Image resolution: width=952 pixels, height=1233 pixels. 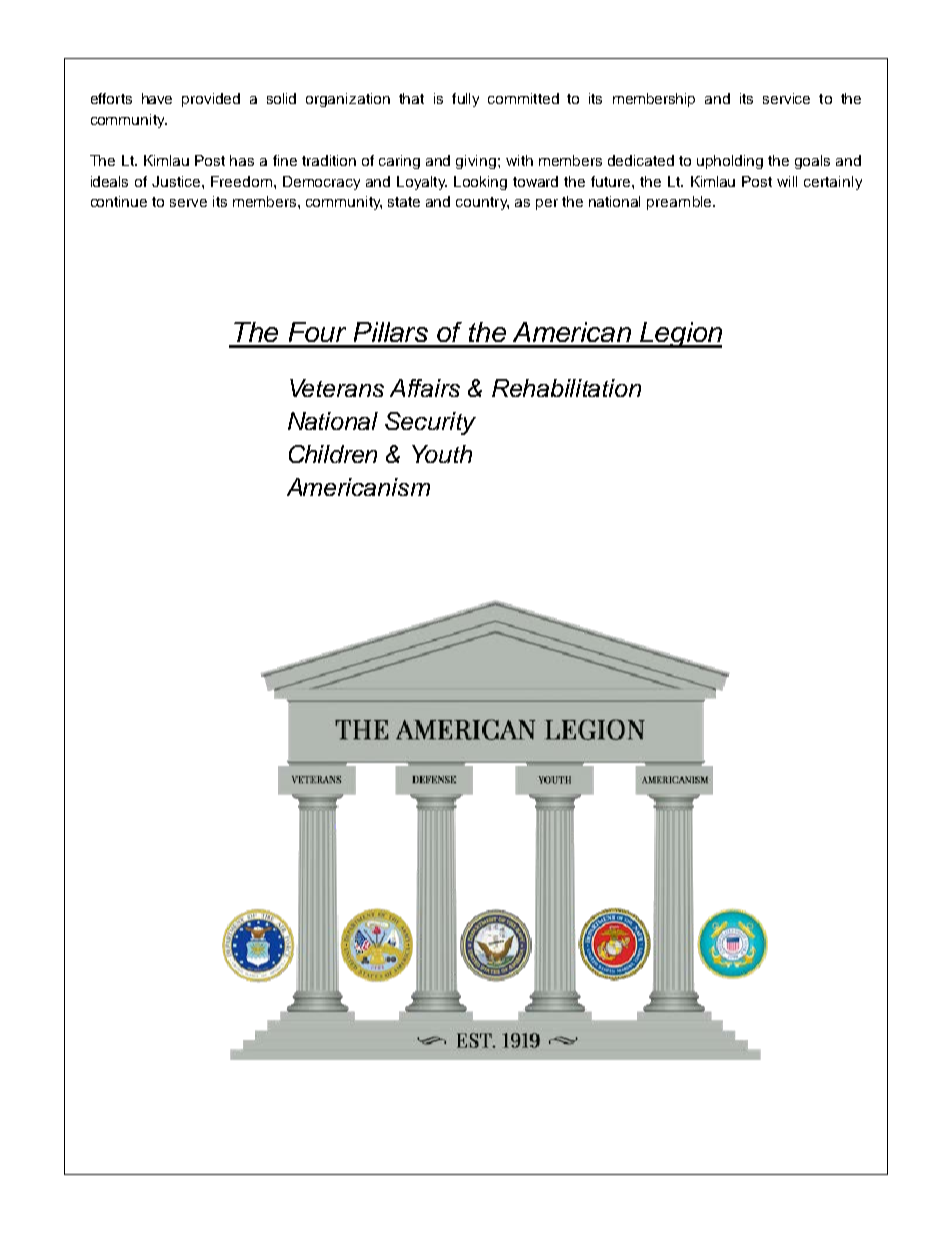 I want to click on Children, so click(x=333, y=454).
